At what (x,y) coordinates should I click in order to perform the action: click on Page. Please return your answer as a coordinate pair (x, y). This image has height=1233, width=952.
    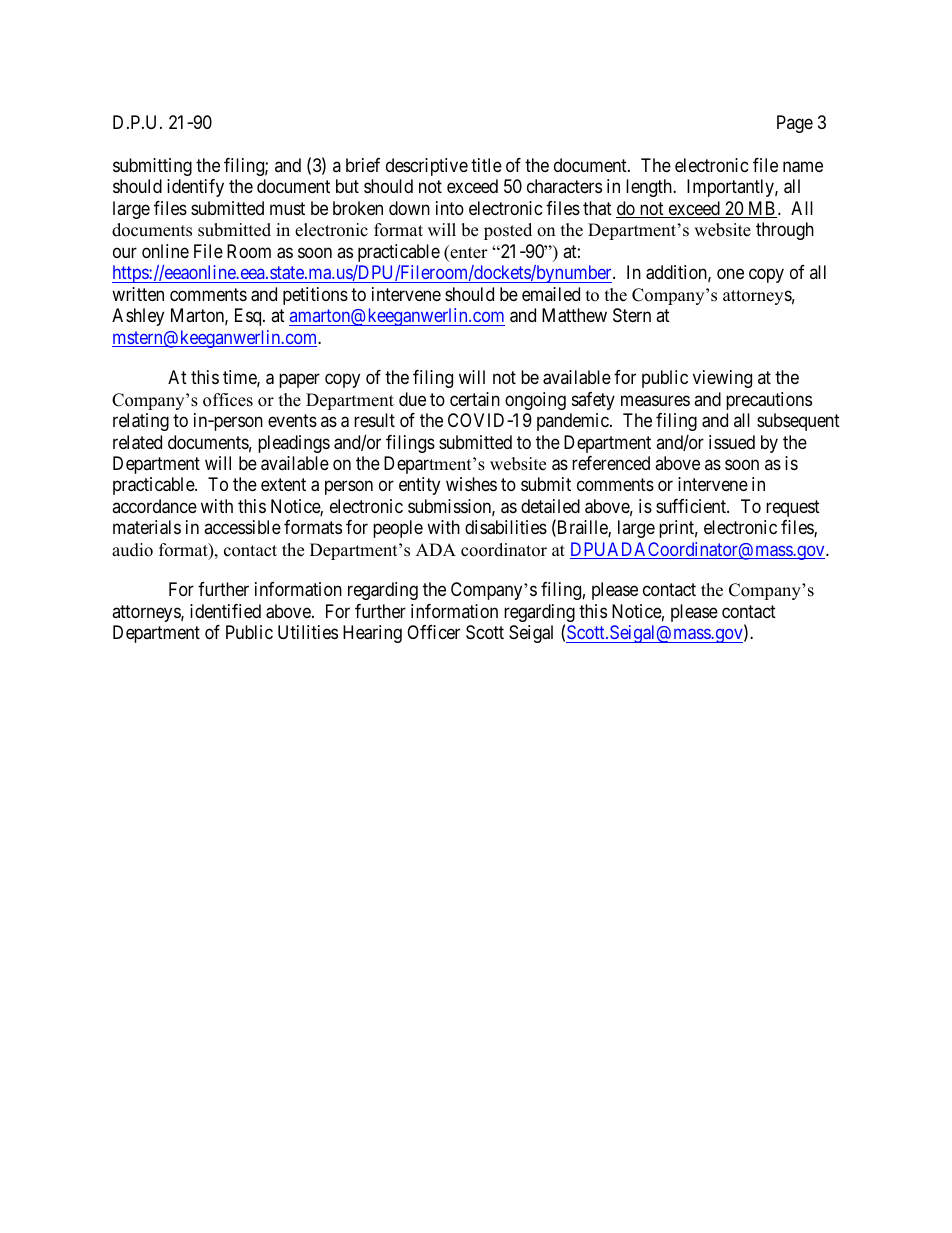
    Looking at the image, I should click on (795, 124).
